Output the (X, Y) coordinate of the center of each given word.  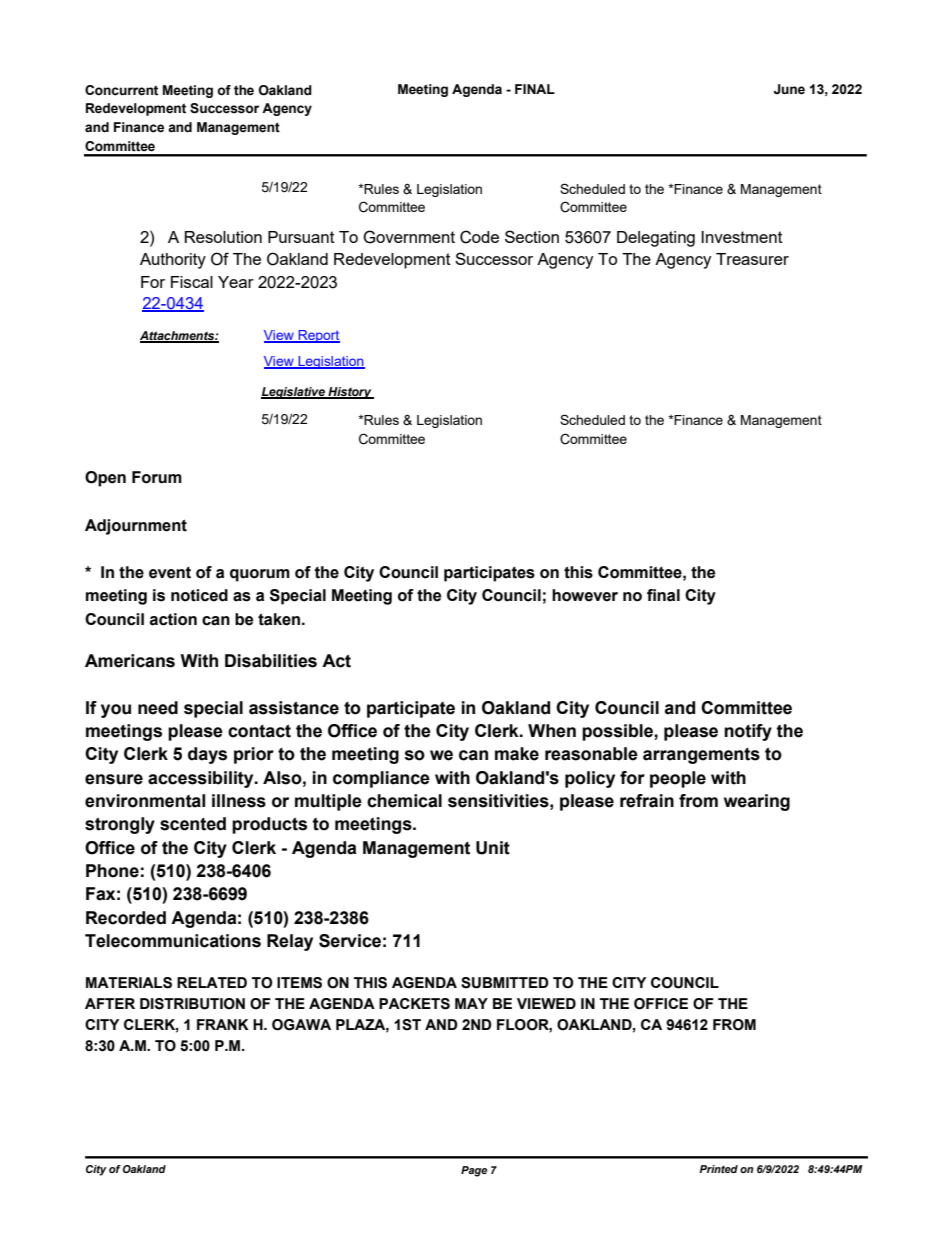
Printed (718, 1169)
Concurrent (121, 90)
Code (479, 237)
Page (474, 1171)
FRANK (223, 1024)
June (789, 89)
